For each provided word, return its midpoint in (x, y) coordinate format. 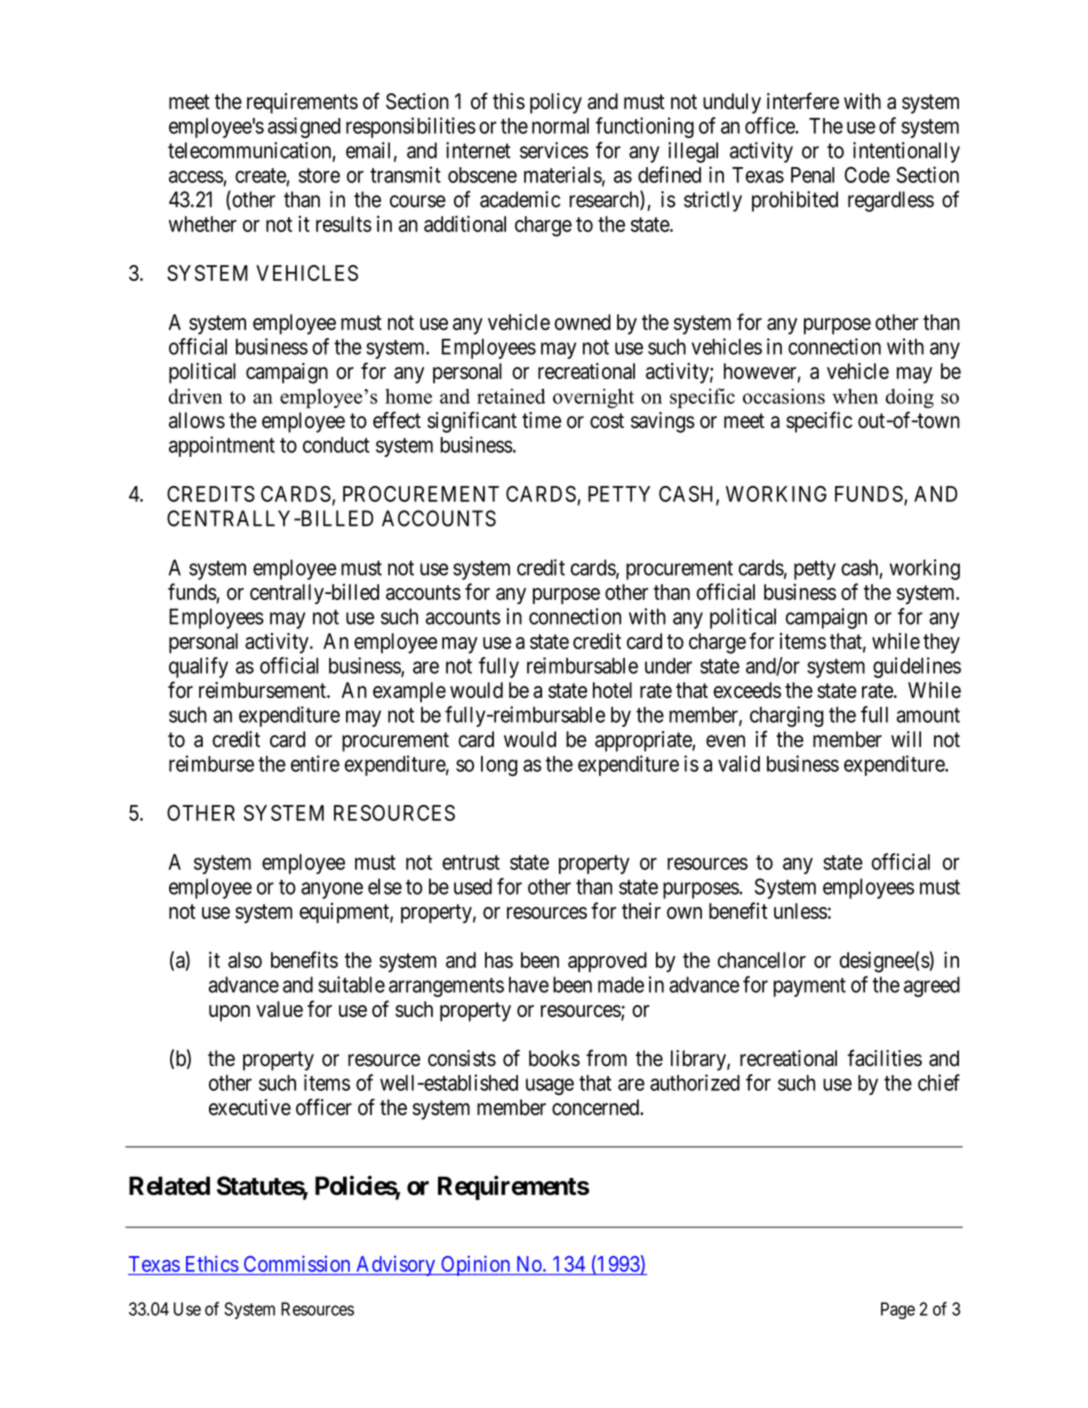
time (541, 420)
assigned (304, 127)
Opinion (476, 1265)
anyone (332, 890)
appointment (222, 446)
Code (867, 175)
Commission (297, 1264)
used (473, 886)
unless (800, 911)
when (855, 396)
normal (560, 126)
